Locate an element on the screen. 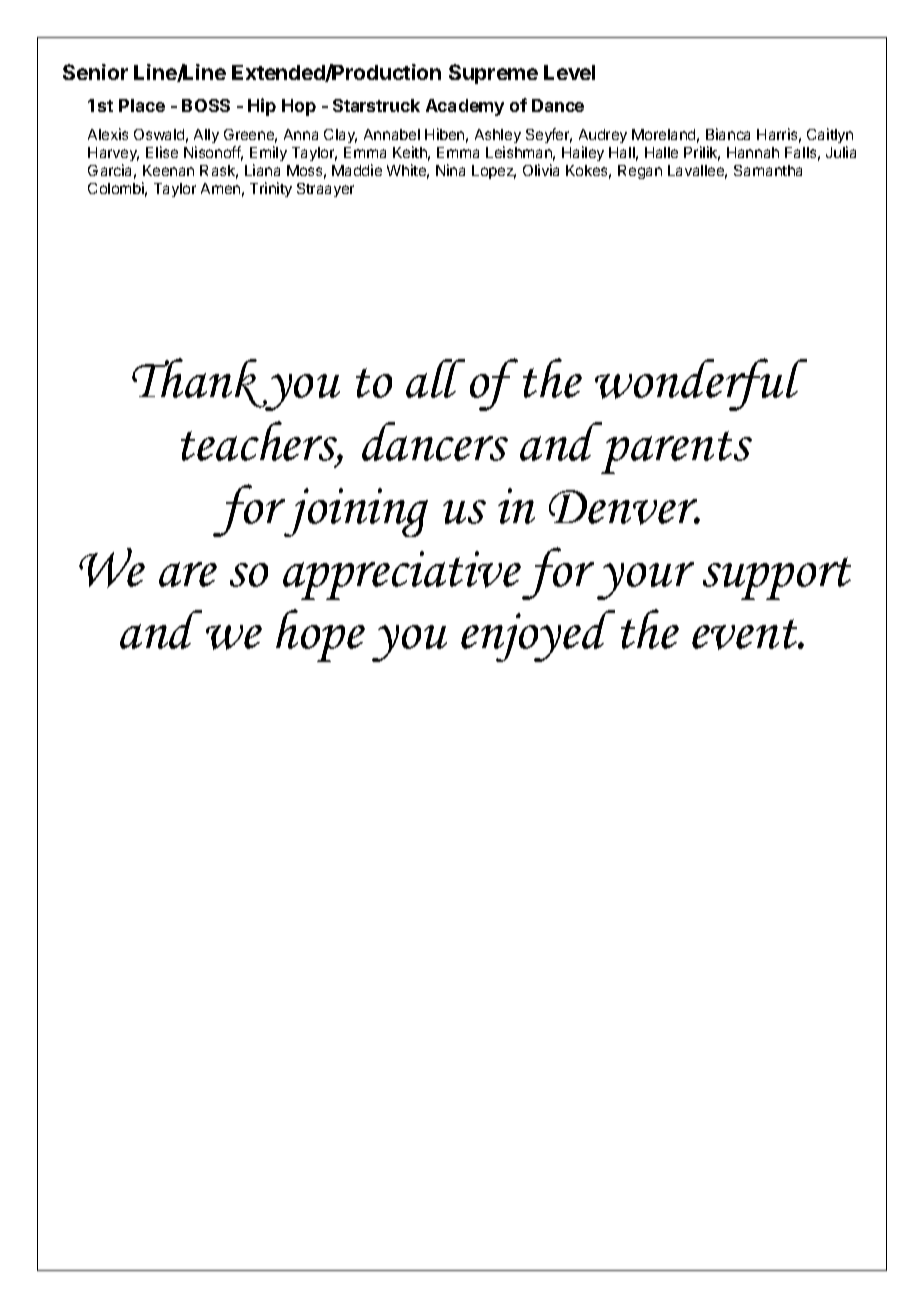  Denver is located at coordinates (624, 507).
